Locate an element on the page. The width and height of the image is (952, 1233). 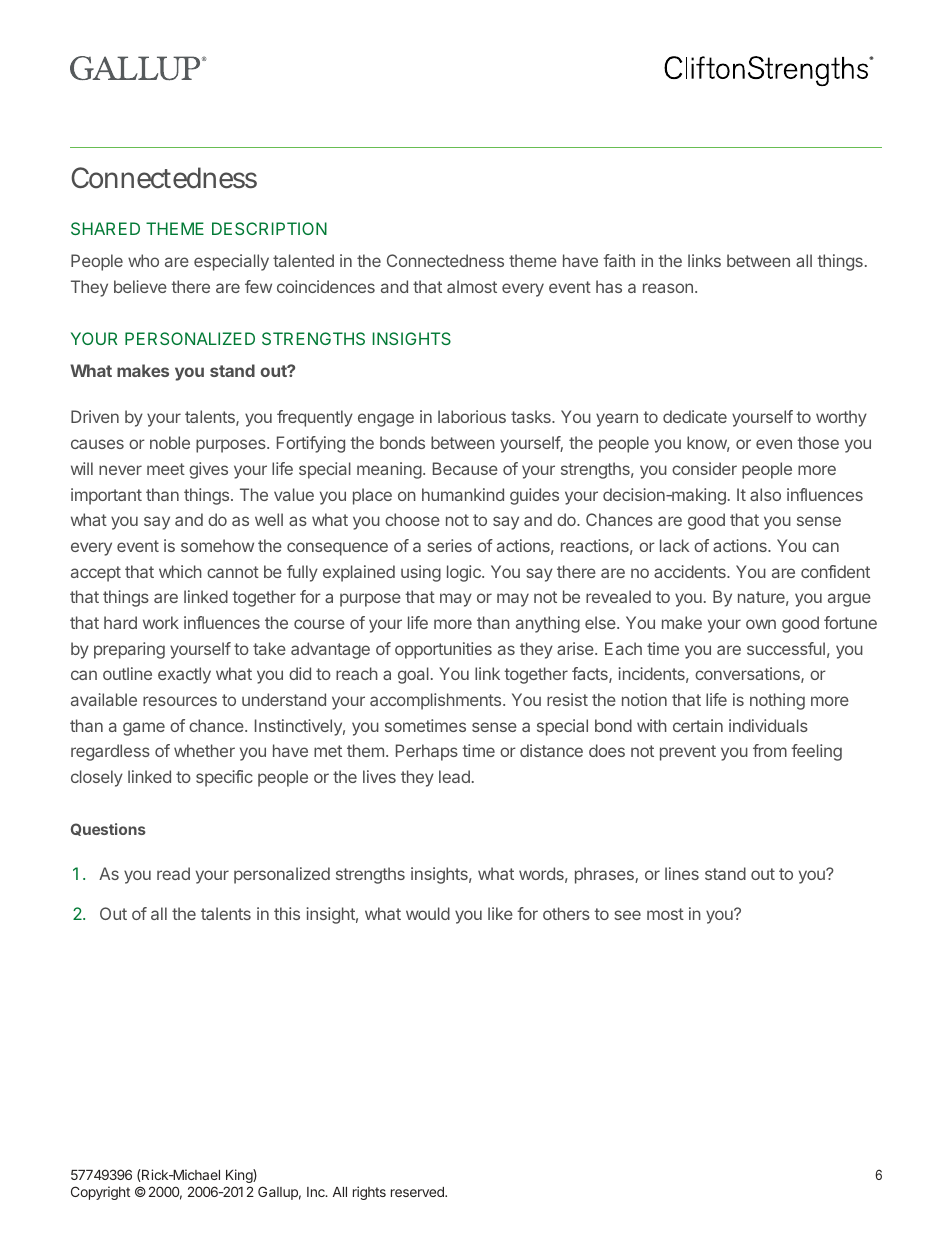
reason is located at coordinates (668, 288).
